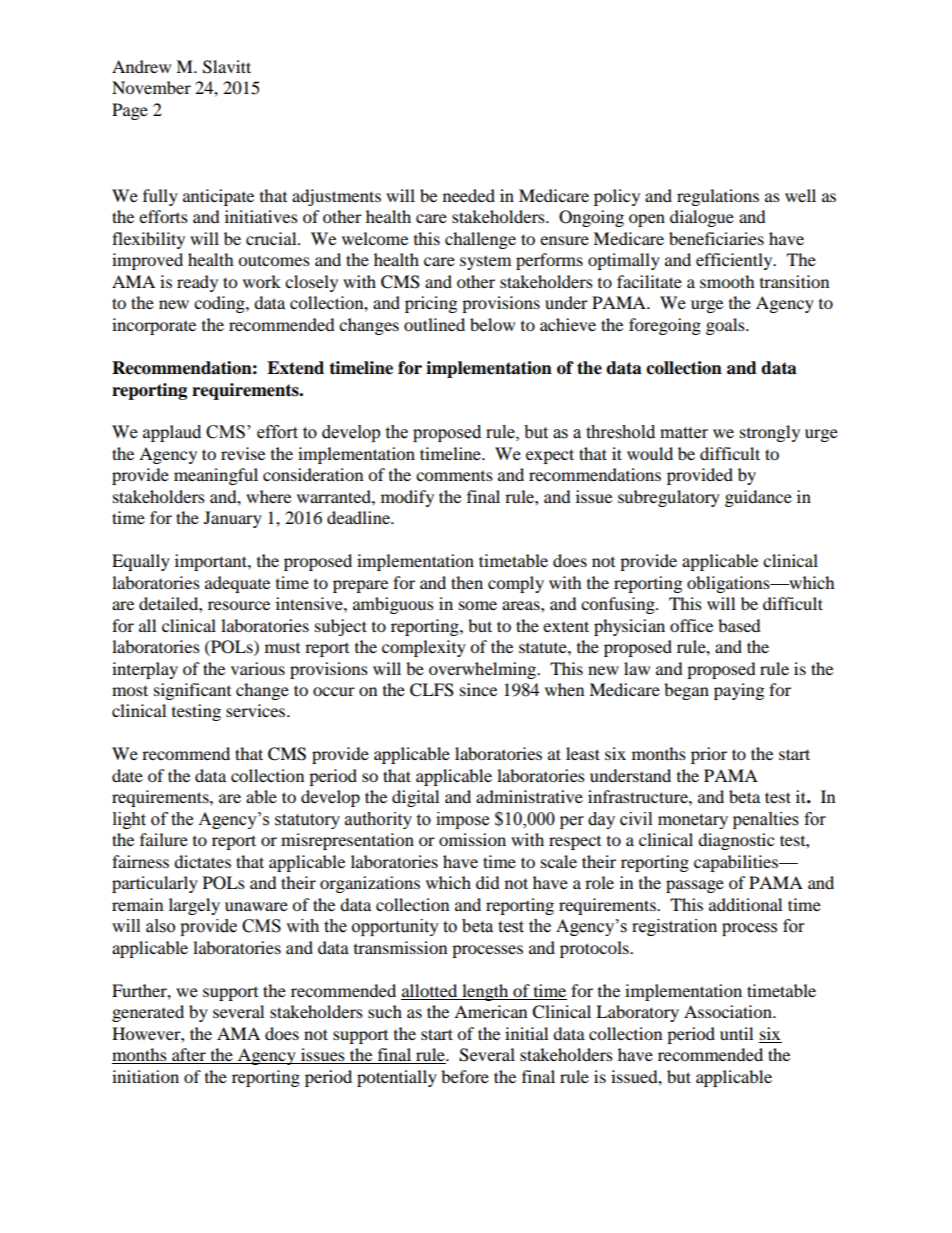 The height and width of the page is (1233, 952). Describe the element at coordinates (469, 195) in the page. I see `needed` at that location.
